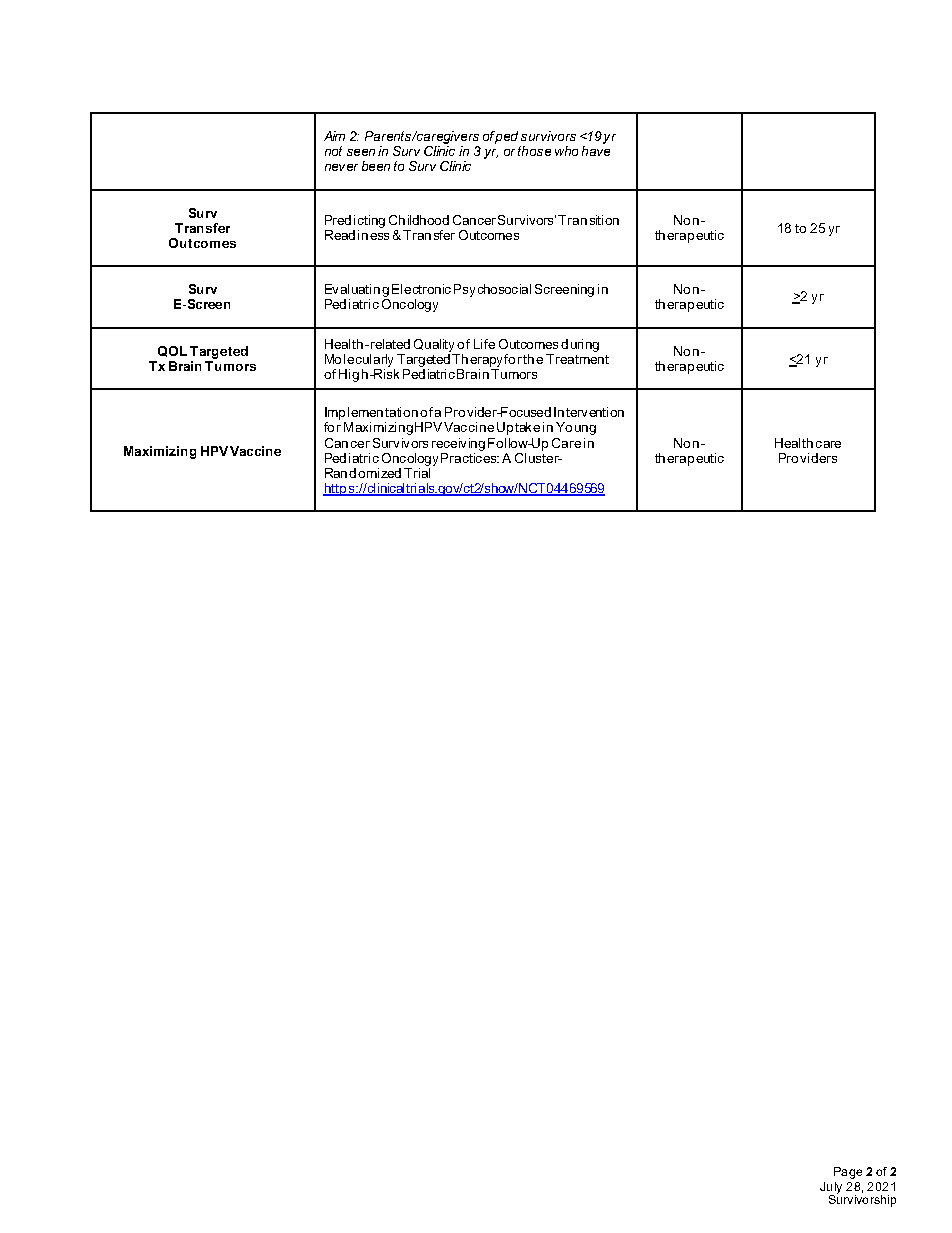 The image size is (952, 1233). Describe the element at coordinates (333, 151) in the page. I see `not` at that location.
